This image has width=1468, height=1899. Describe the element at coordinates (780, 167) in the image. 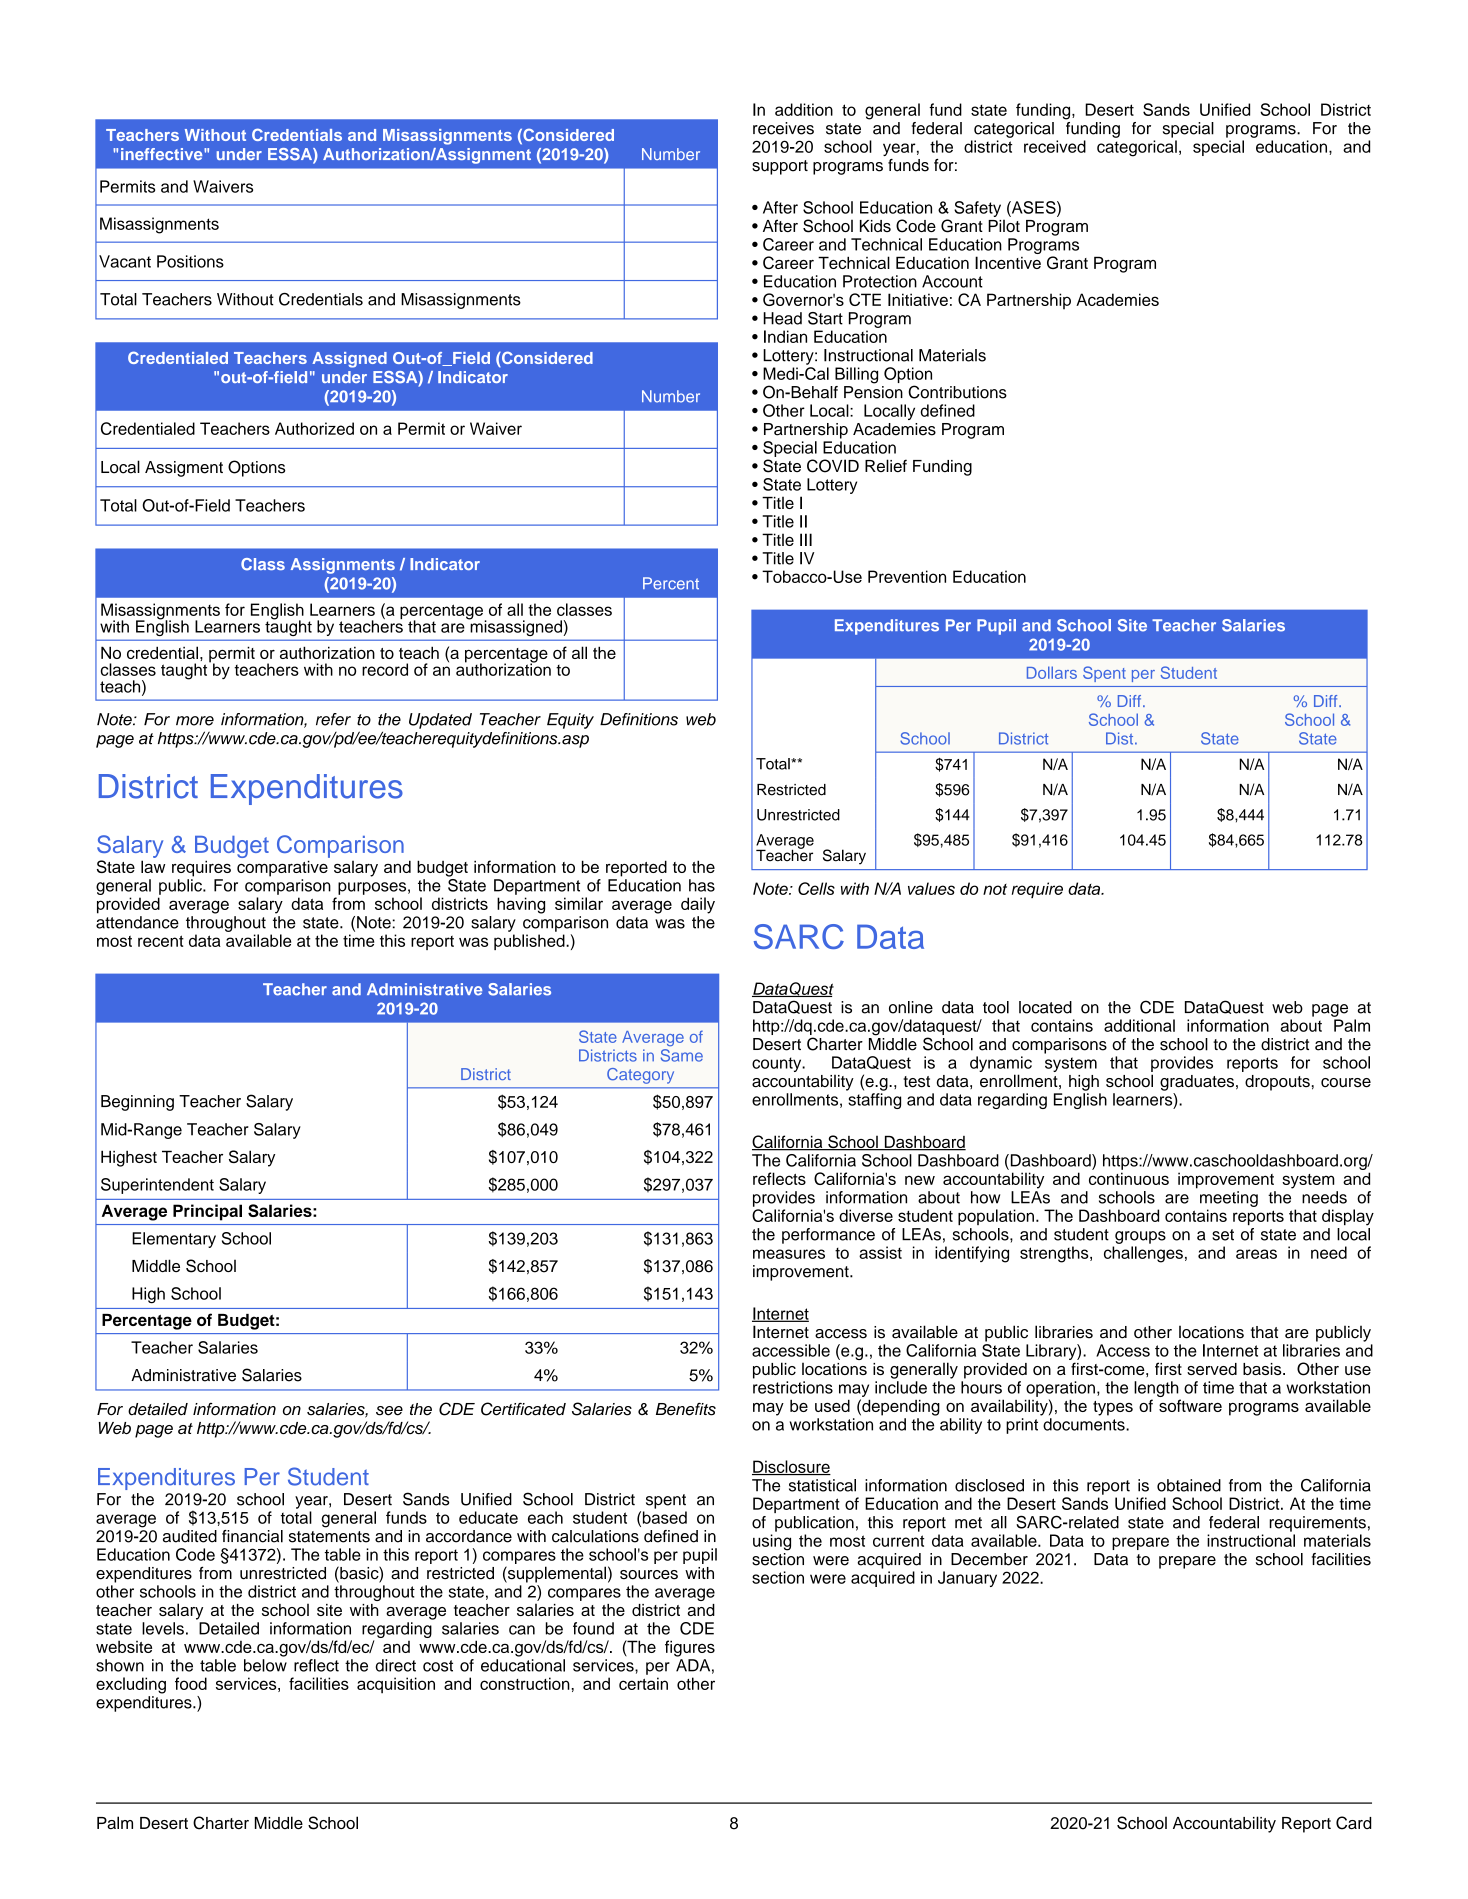

I see `support` at that location.
